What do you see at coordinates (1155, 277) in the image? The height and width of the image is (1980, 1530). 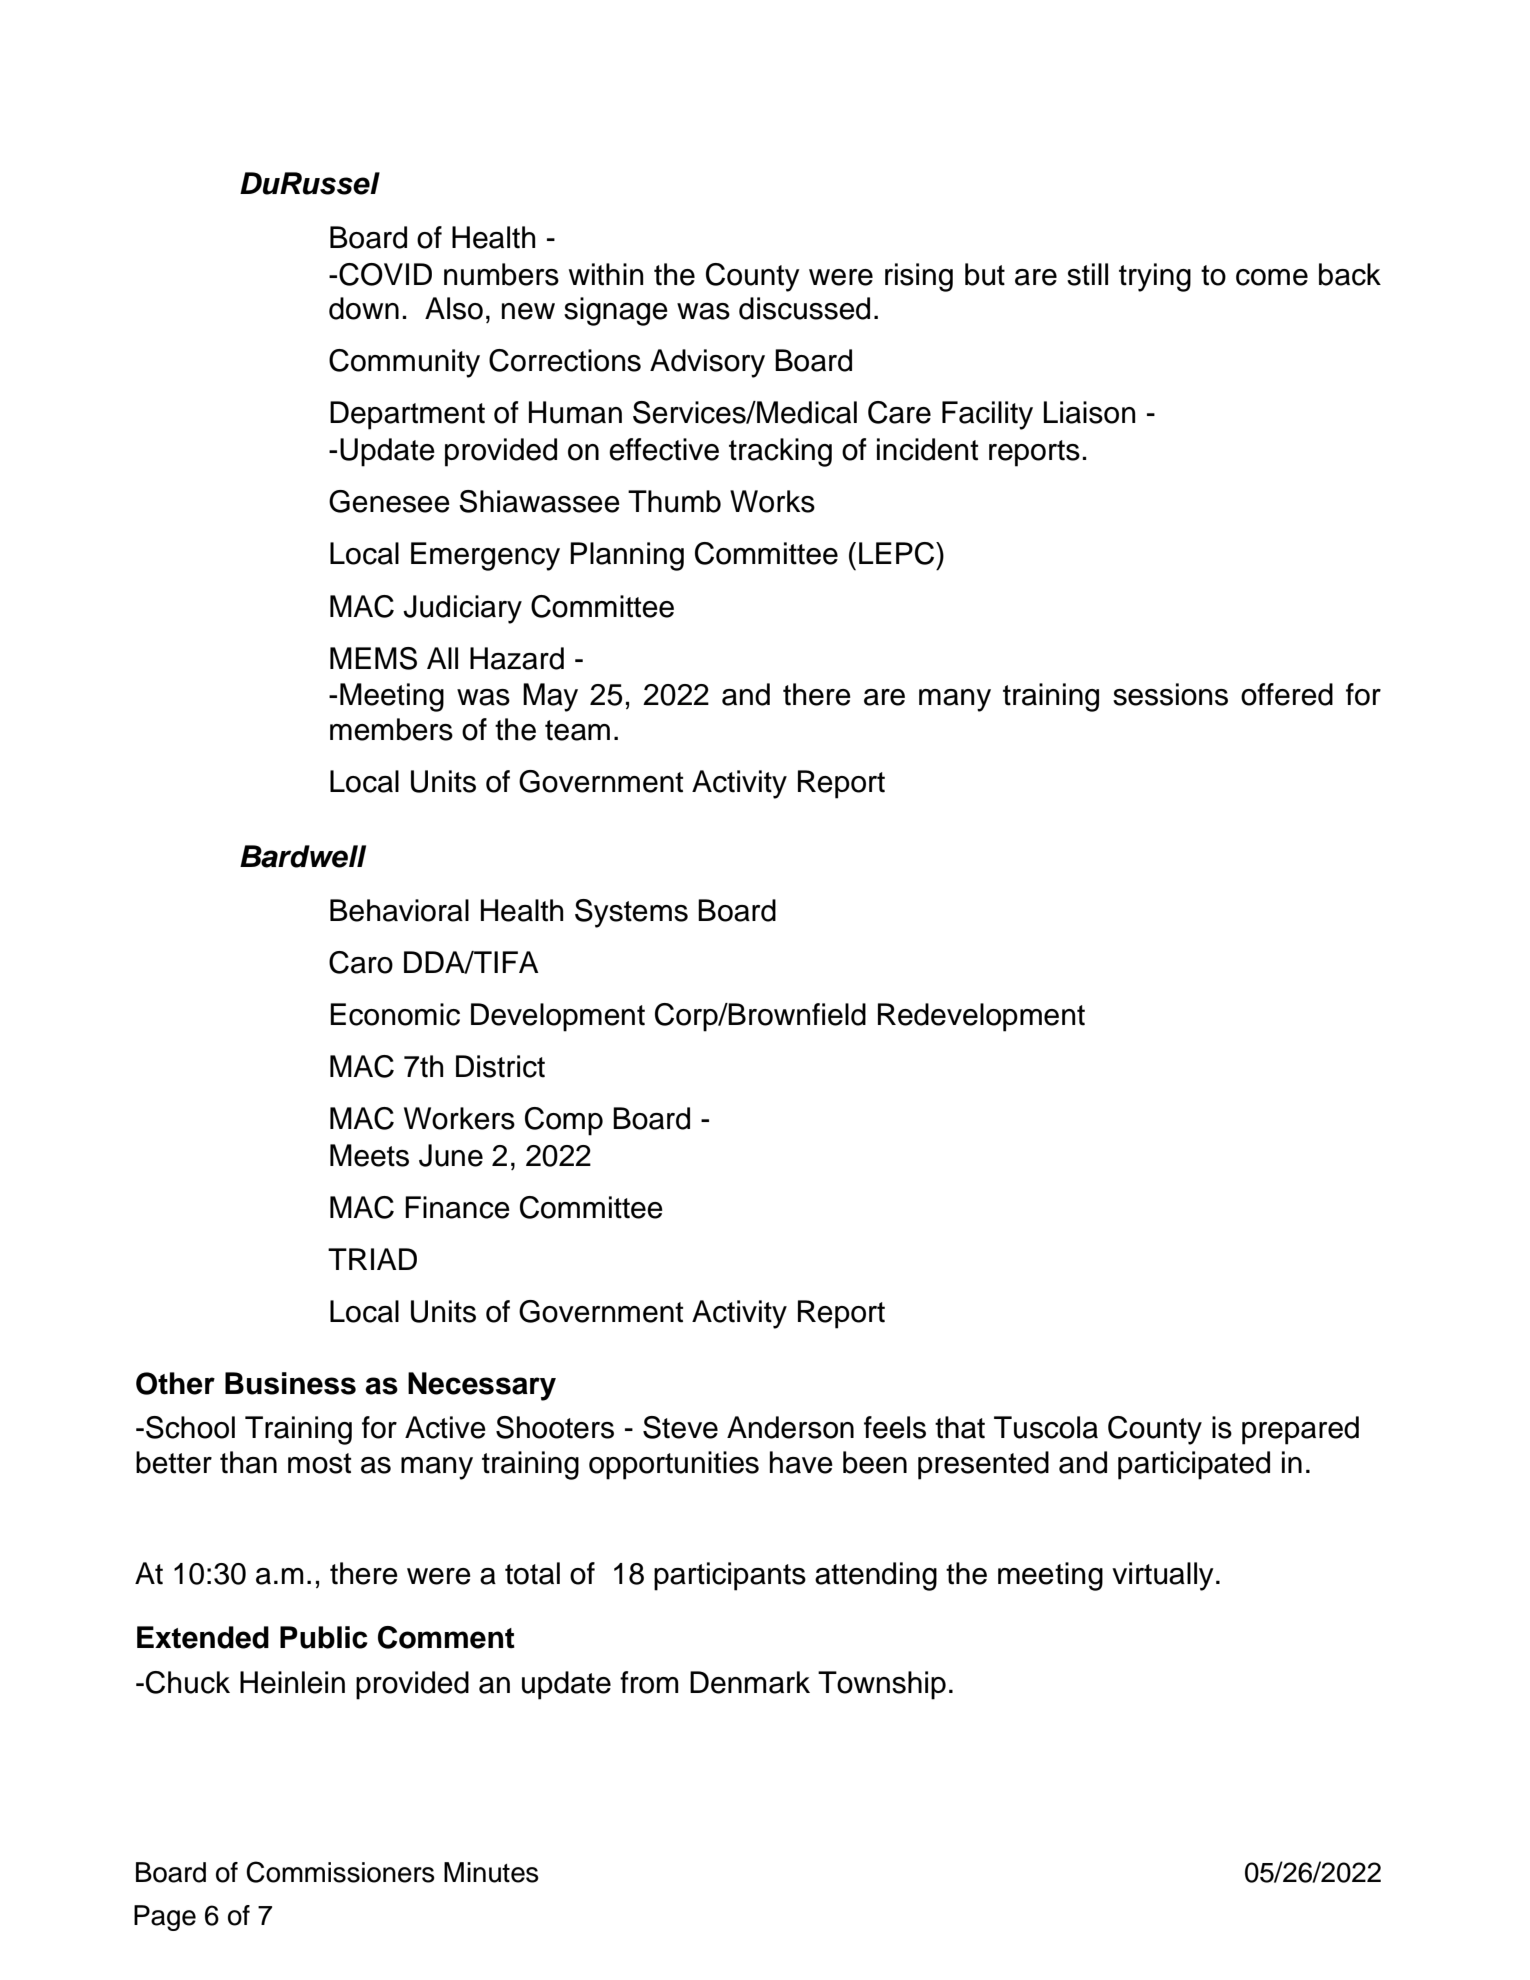 I see `trying` at bounding box center [1155, 277].
